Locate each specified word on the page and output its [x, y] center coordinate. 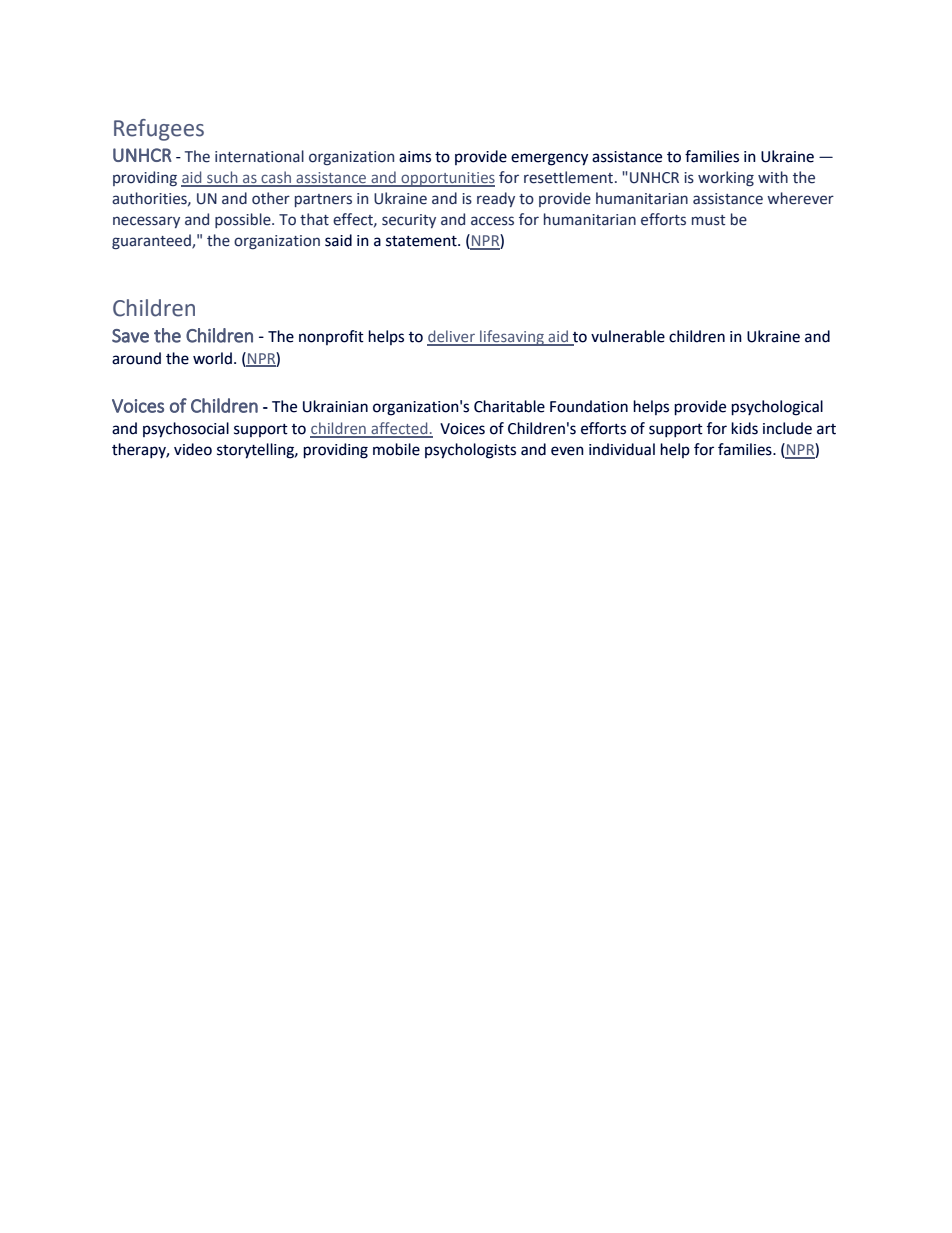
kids [744, 428]
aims [415, 157]
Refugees [159, 130]
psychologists [470, 451]
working [726, 178]
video [193, 449]
